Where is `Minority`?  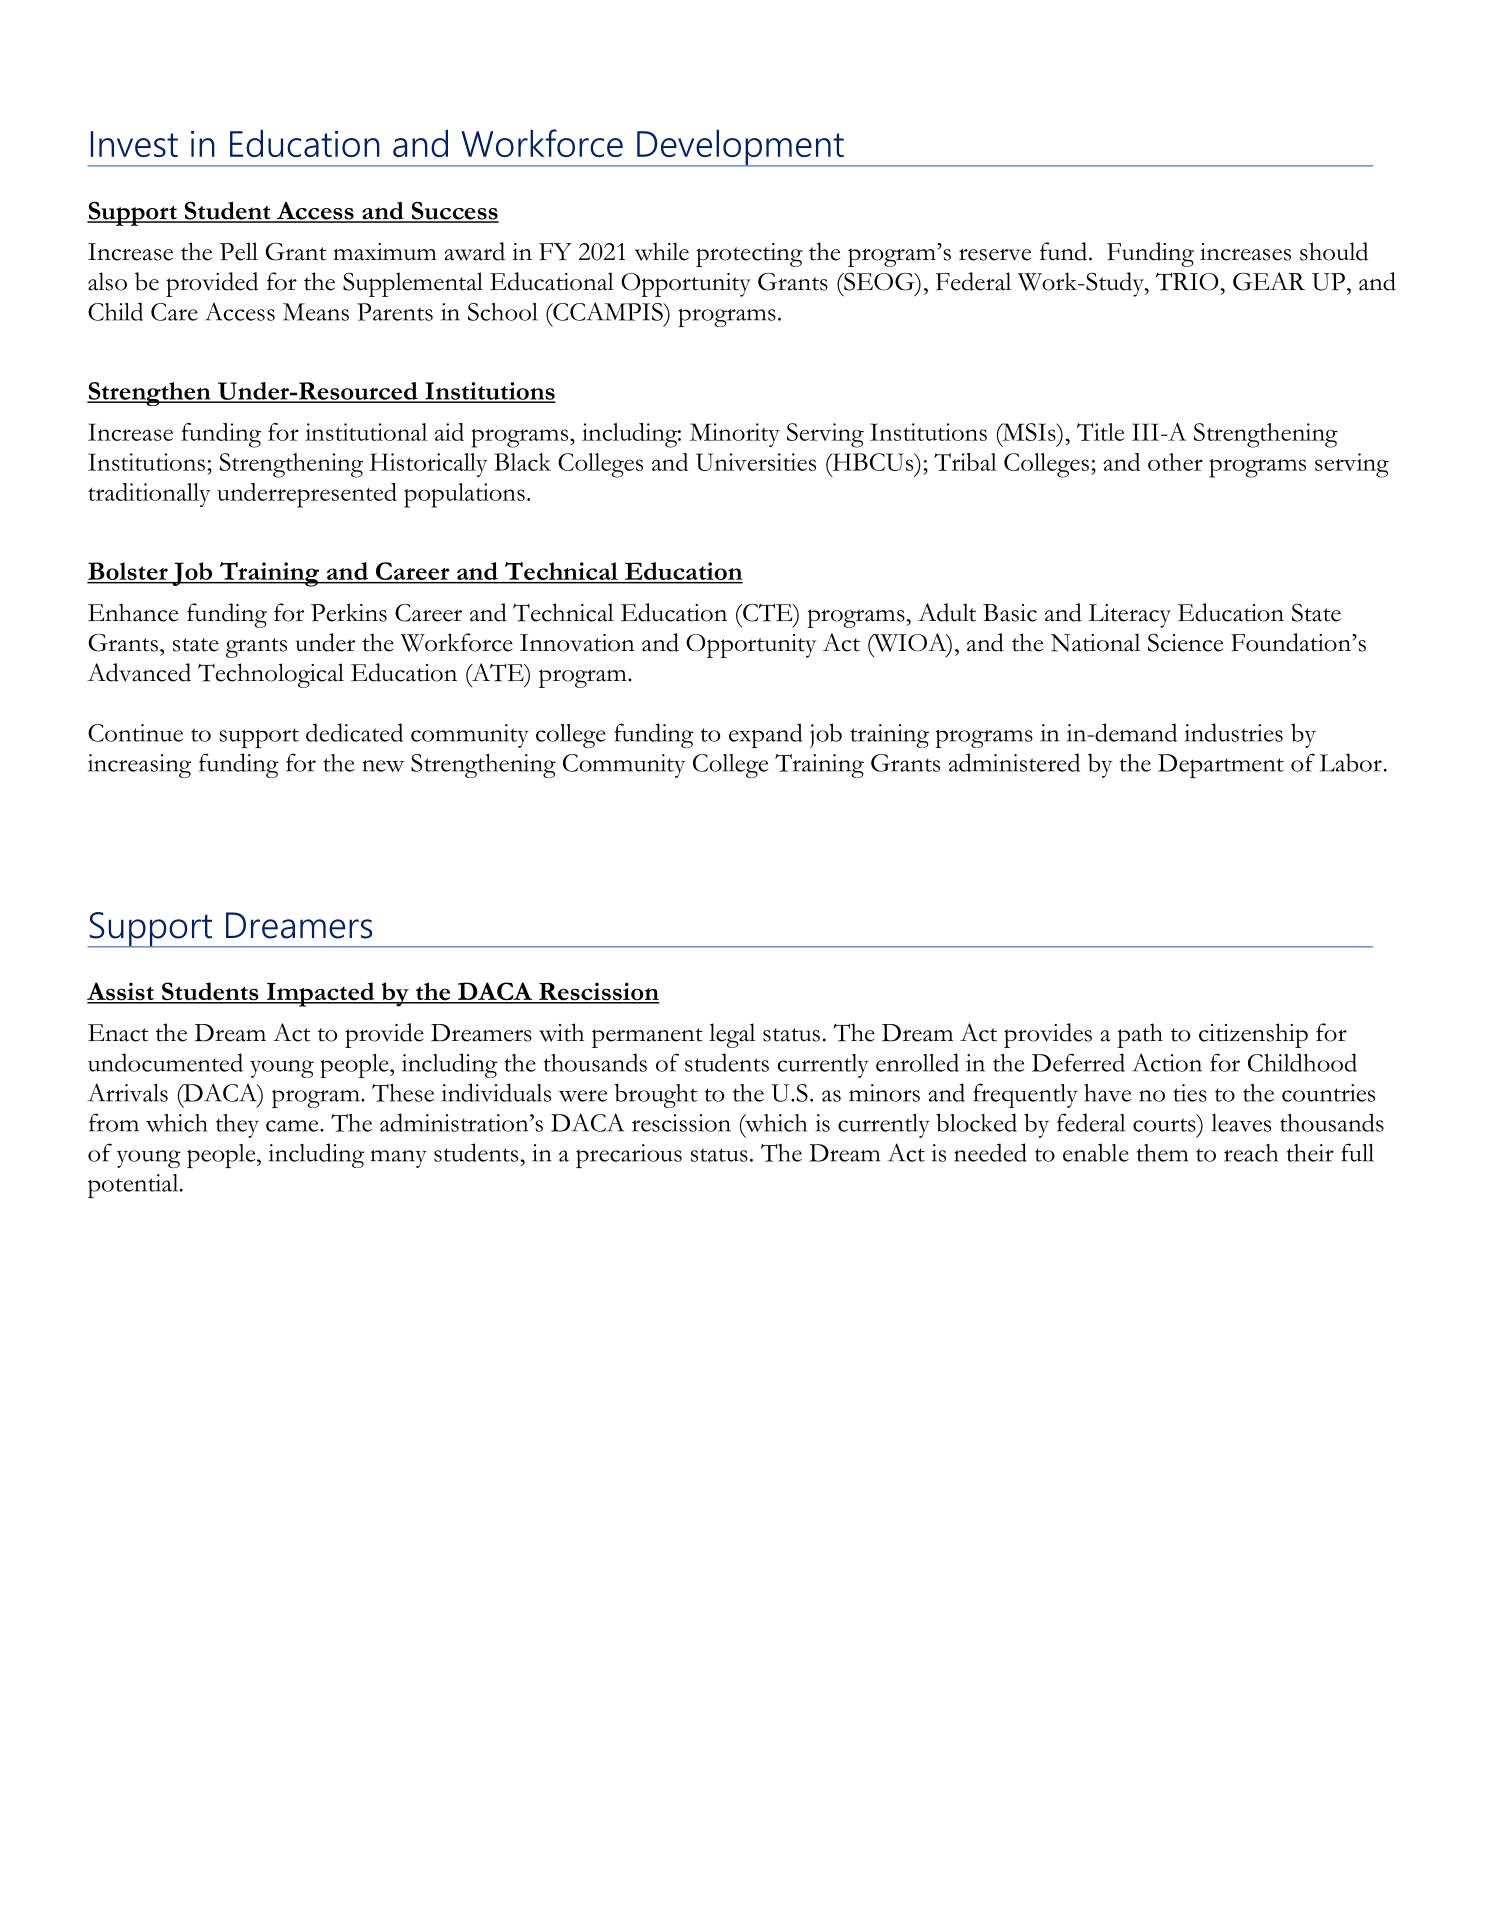
Minority is located at coordinates (735, 435).
